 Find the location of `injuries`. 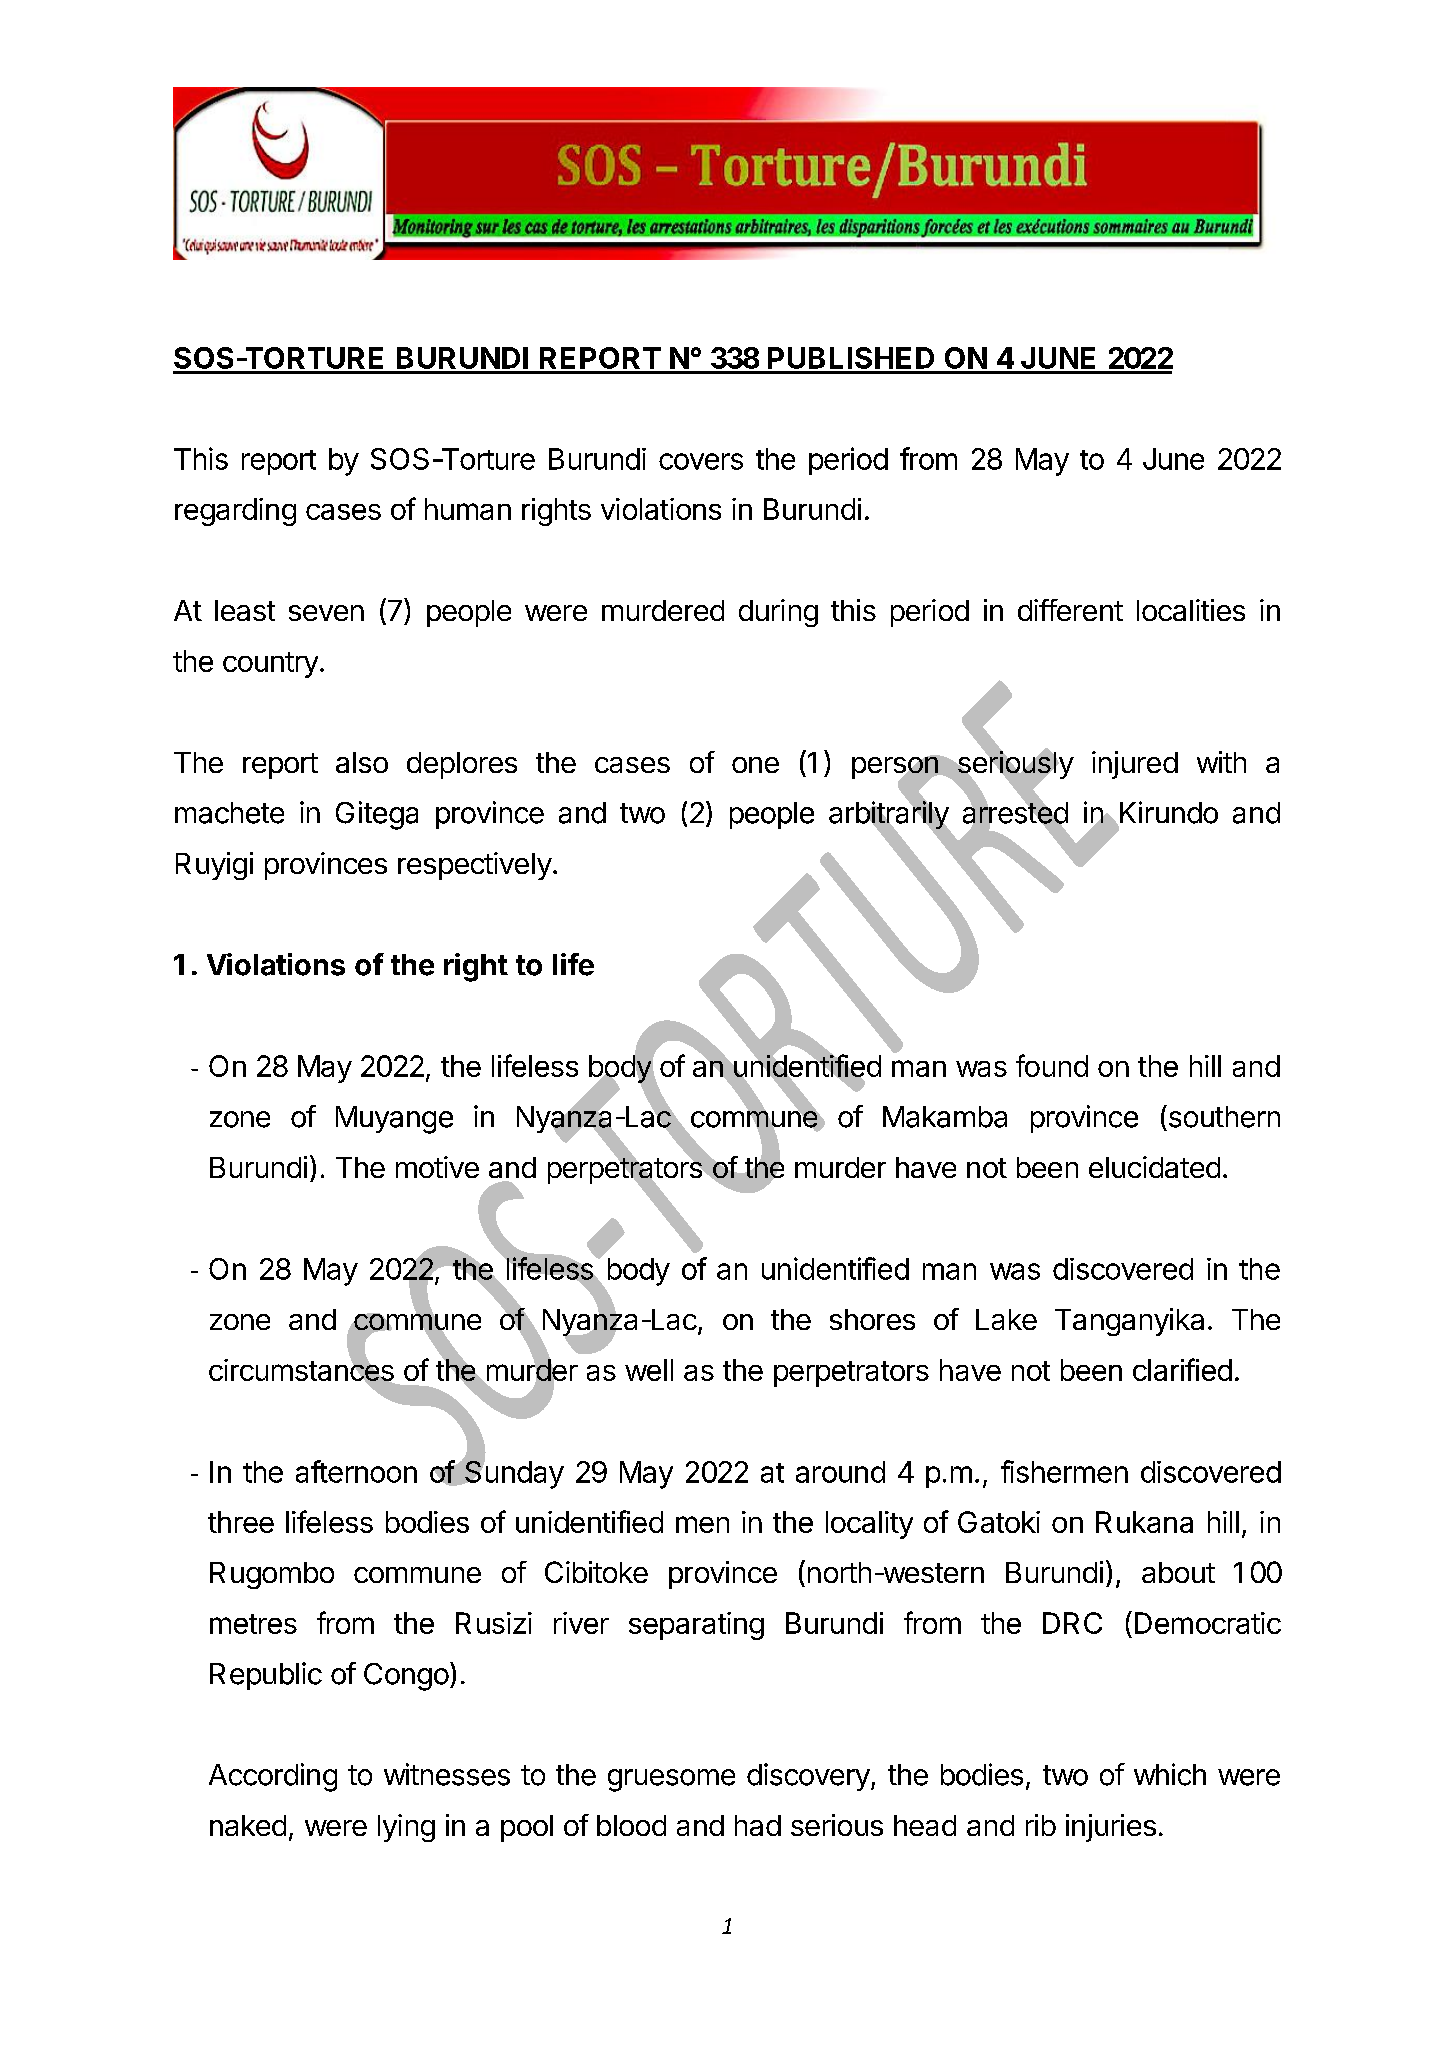

injuries is located at coordinates (1111, 1828).
